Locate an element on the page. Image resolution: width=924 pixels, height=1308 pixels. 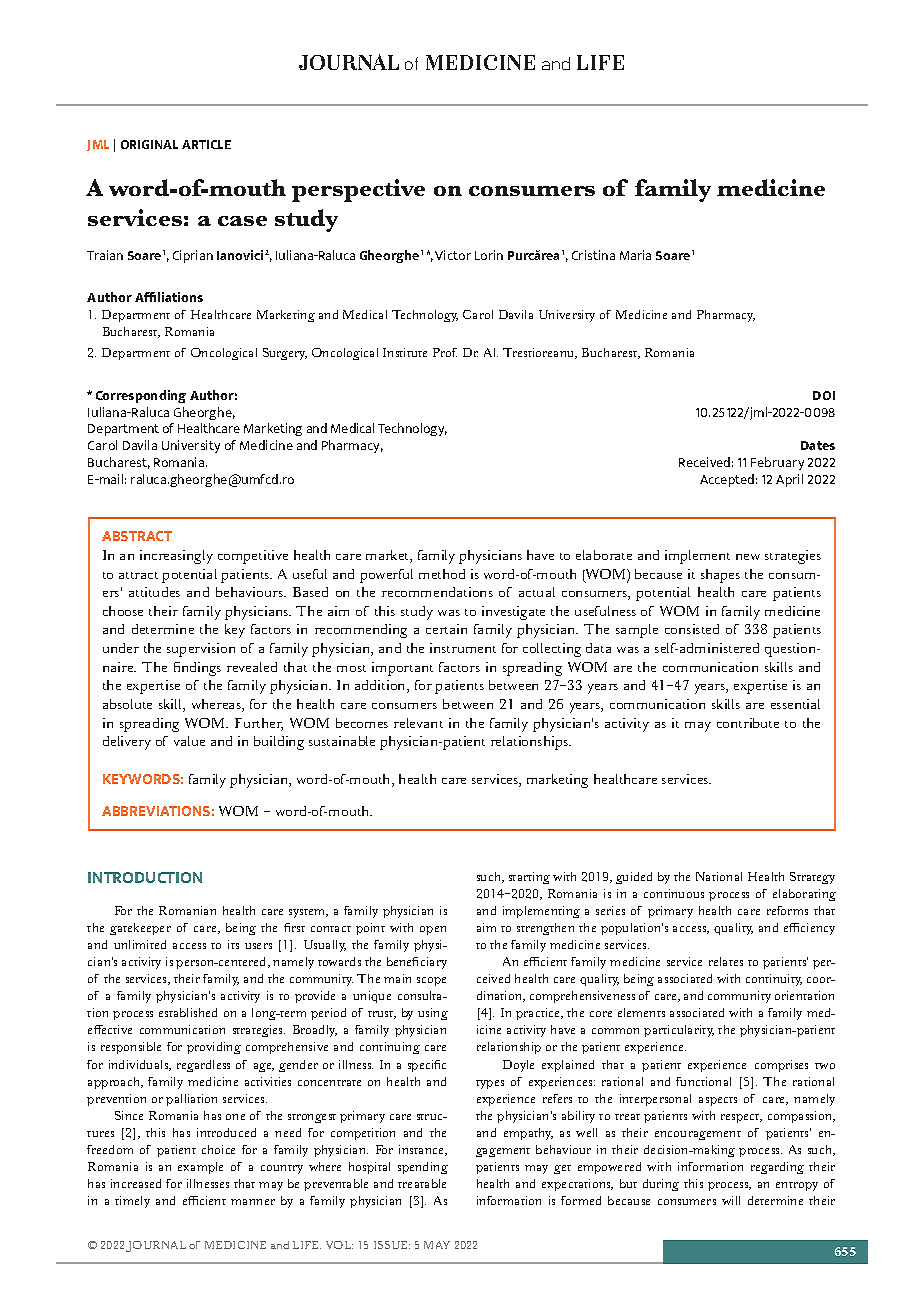
will is located at coordinates (731, 1200).
